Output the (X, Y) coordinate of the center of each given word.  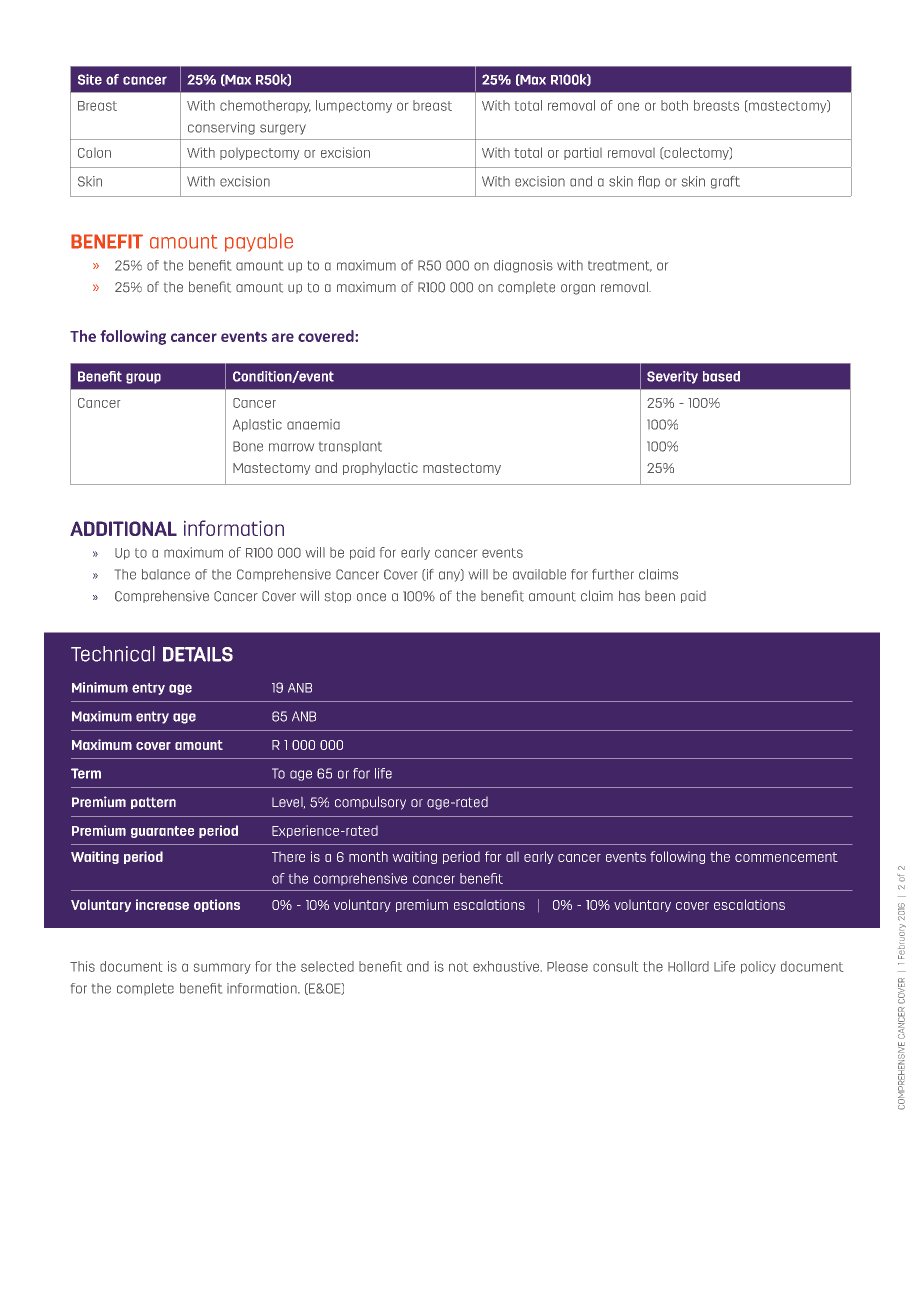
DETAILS (198, 654)
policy (758, 967)
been (660, 596)
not (458, 967)
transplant (350, 447)
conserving (221, 128)
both (674, 105)
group (143, 378)
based (721, 376)
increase (162, 904)
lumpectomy (354, 106)
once (371, 597)
